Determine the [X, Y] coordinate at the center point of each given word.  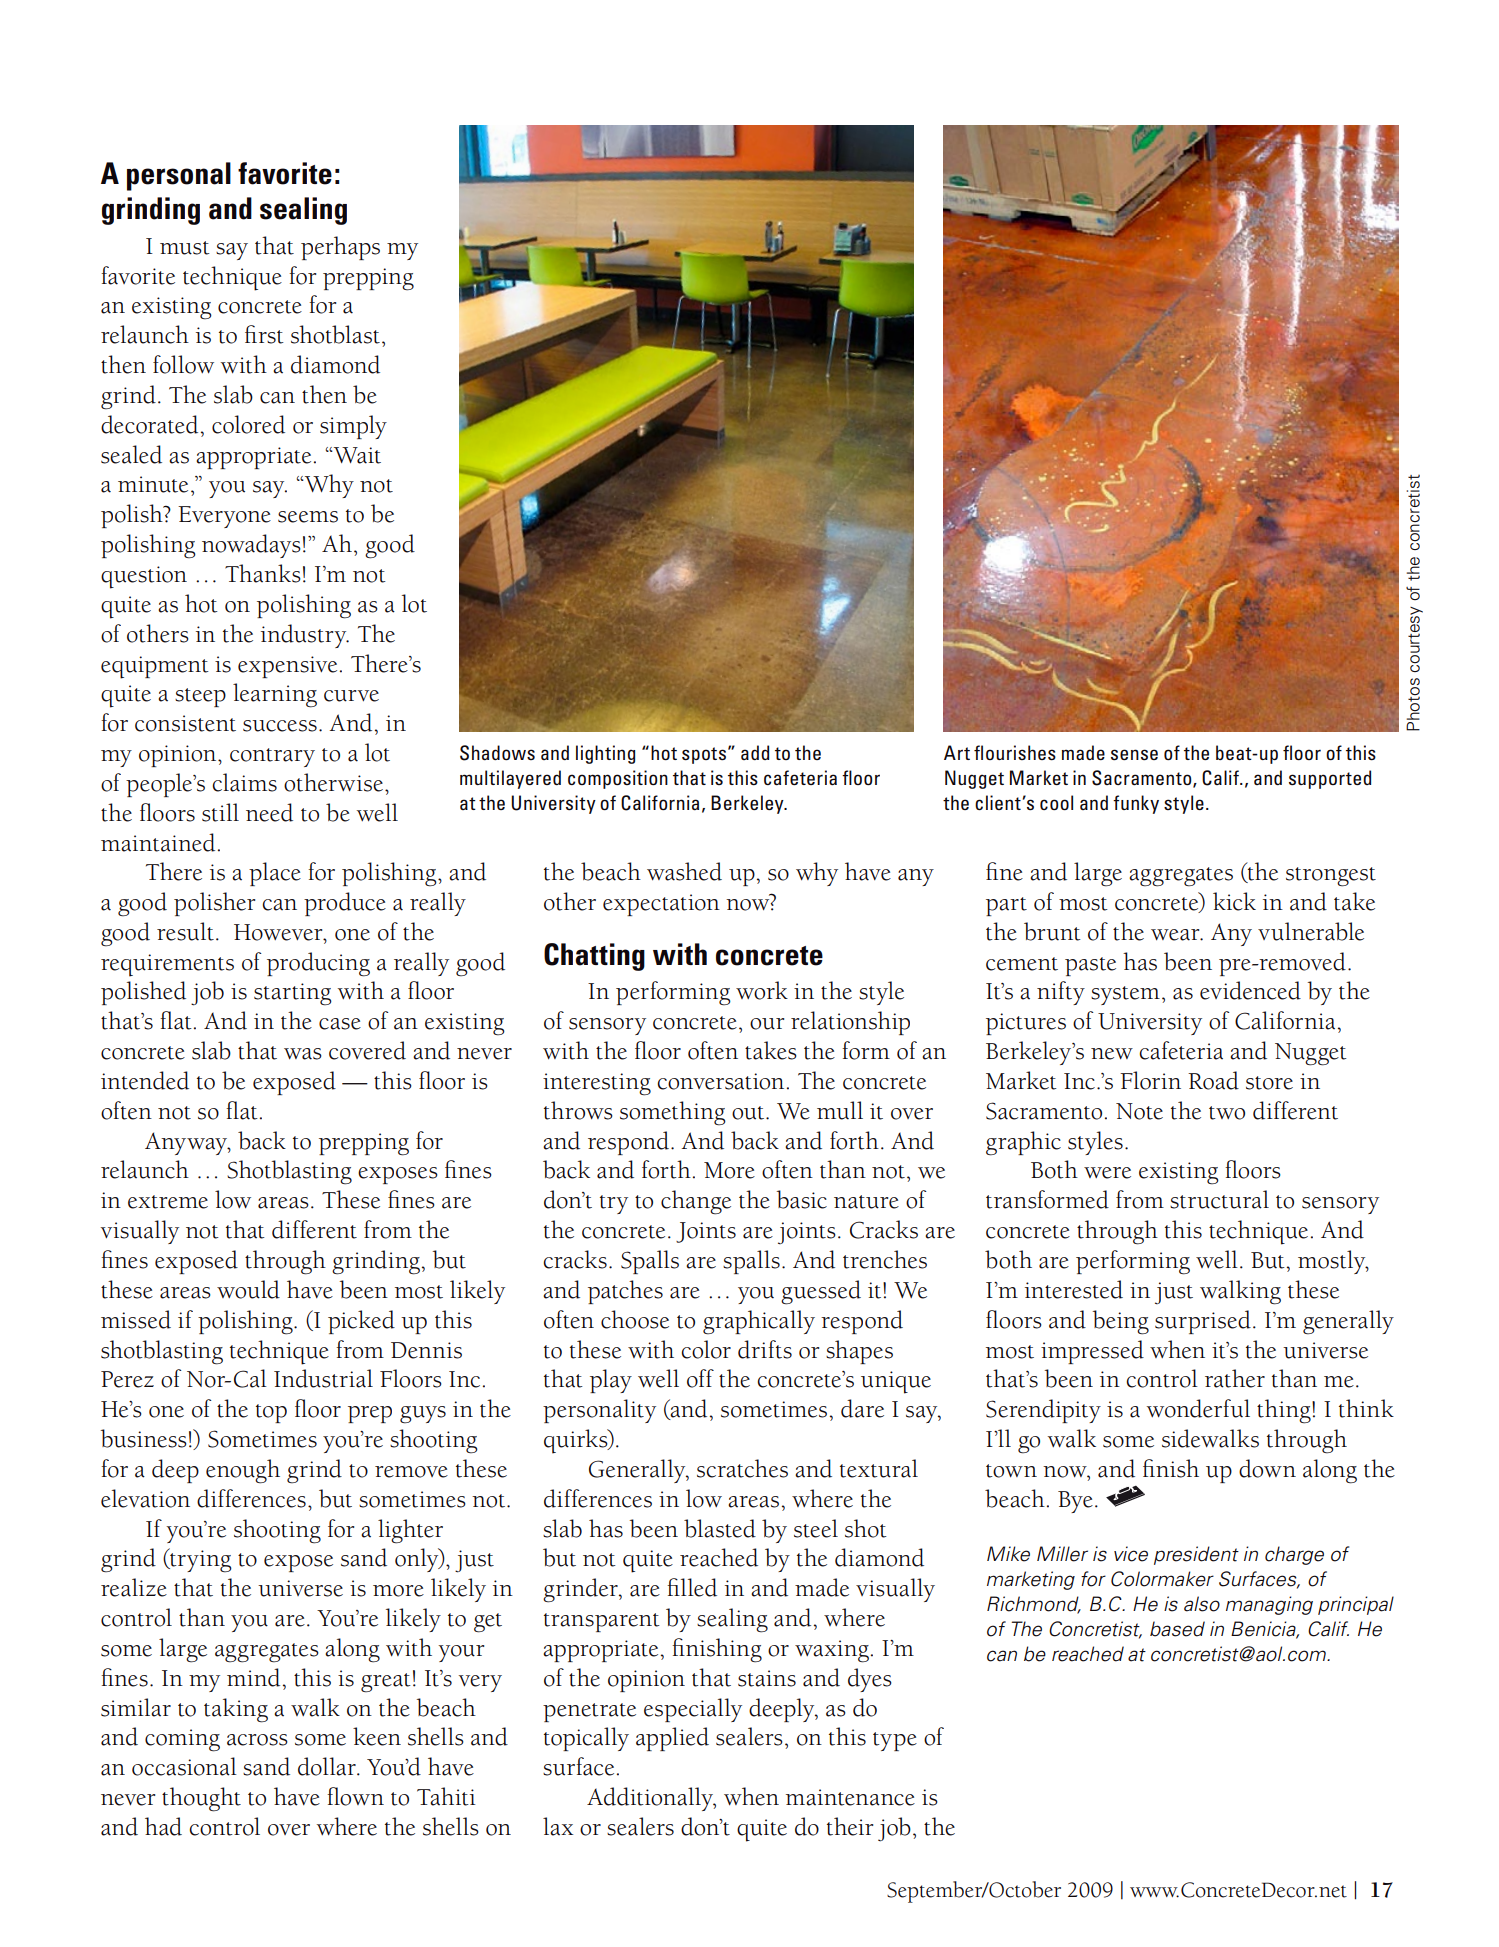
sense [1134, 755]
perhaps [340, 248]
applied [672, 1739]
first [264, 334]
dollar [328, 1766]
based [1177, 1629]
